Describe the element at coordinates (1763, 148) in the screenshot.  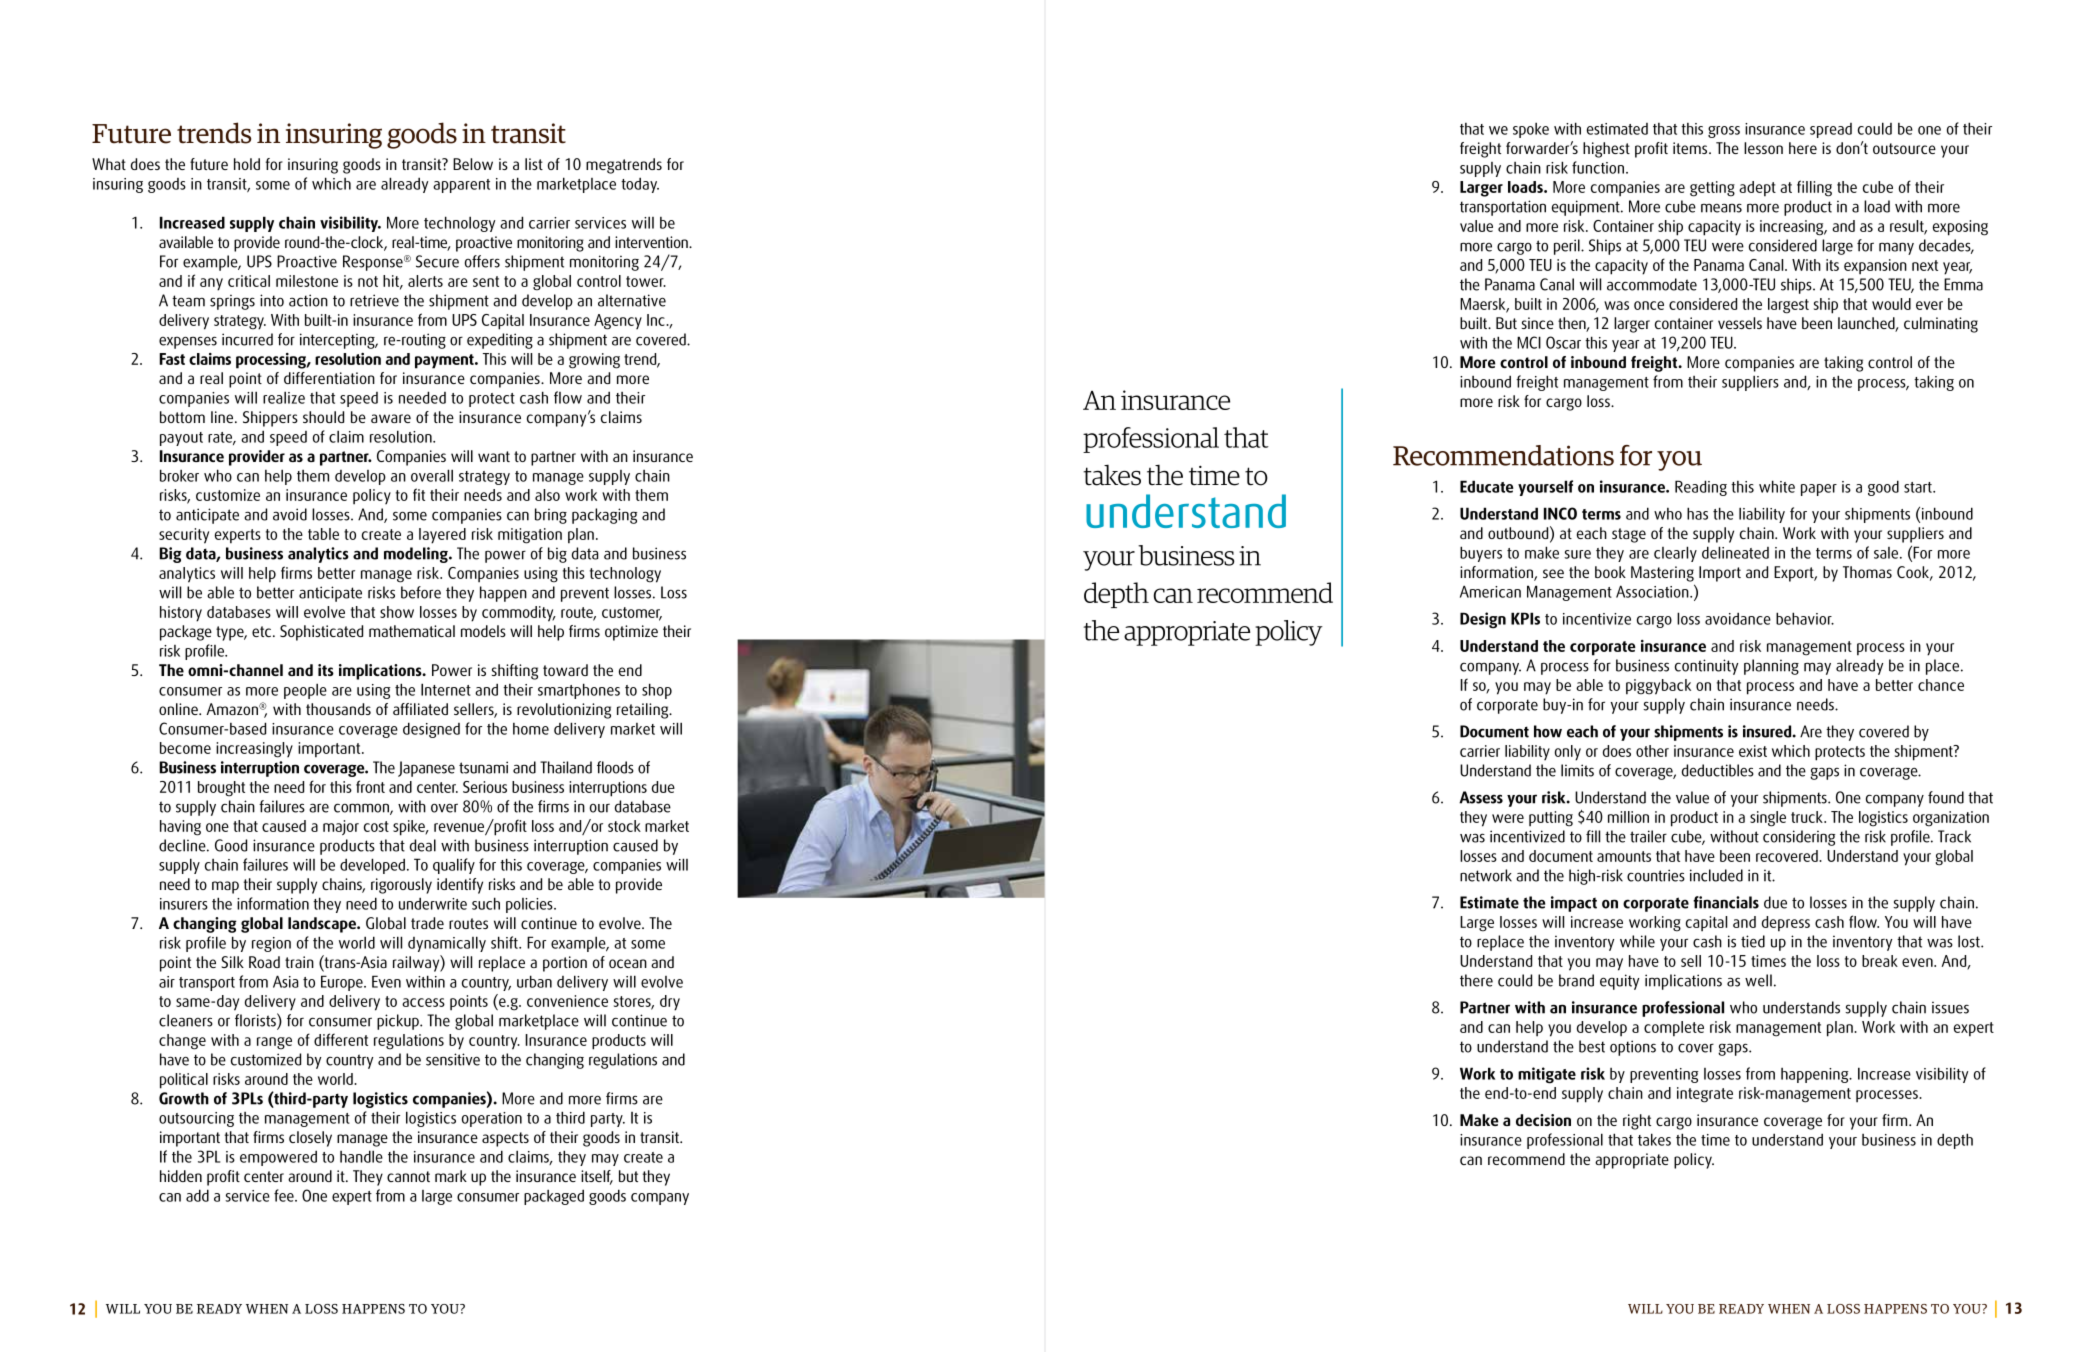
I see `lesson` at that location.
